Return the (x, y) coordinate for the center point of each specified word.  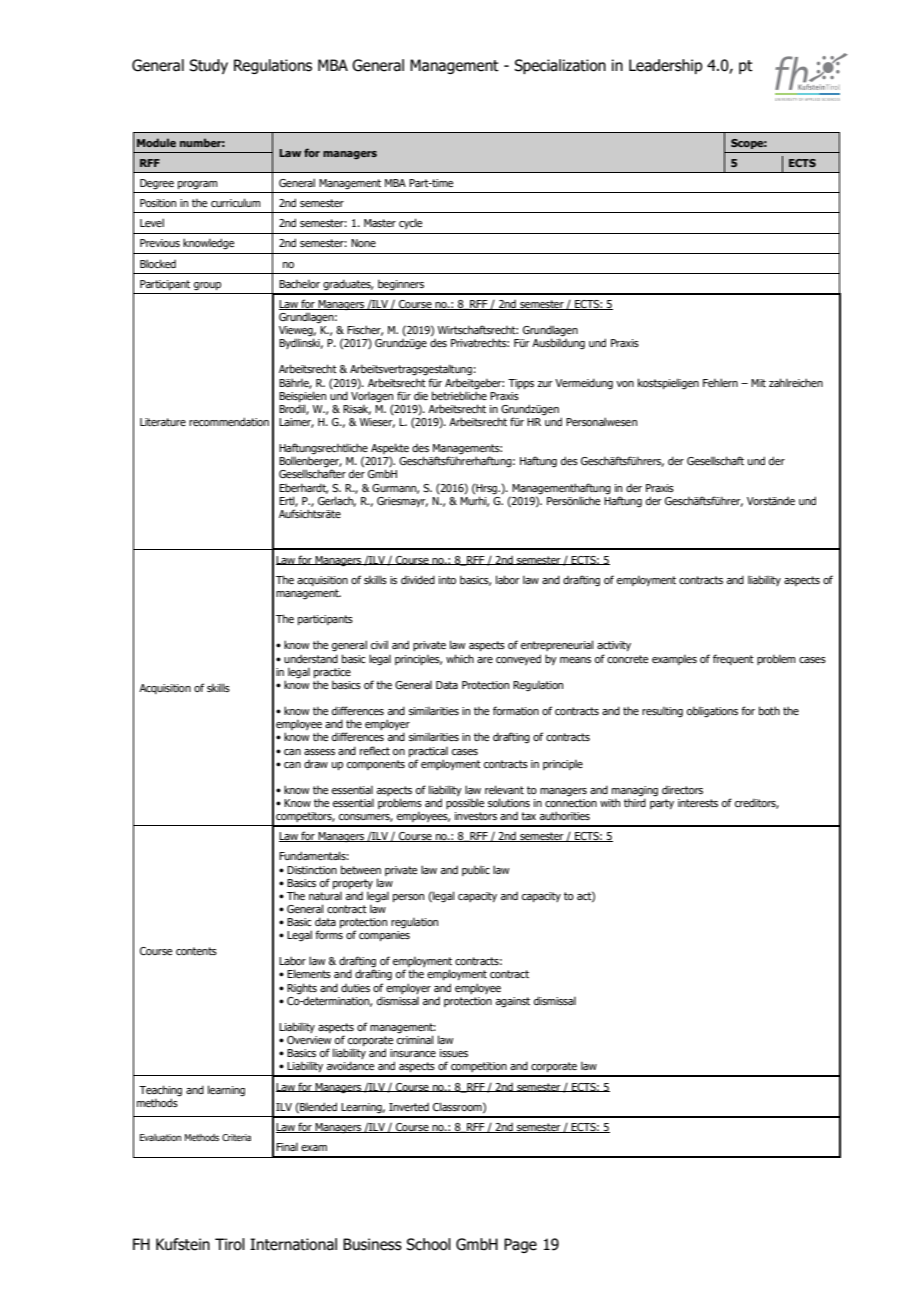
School (428, 1244)
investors (476, 816)
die (421, 395)
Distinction (312, 870)
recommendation (229, 421)
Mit (758, 383)
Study (208, 66)
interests (698, 803)
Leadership (666, 66)
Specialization (560, 66)
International (293, 1244)
